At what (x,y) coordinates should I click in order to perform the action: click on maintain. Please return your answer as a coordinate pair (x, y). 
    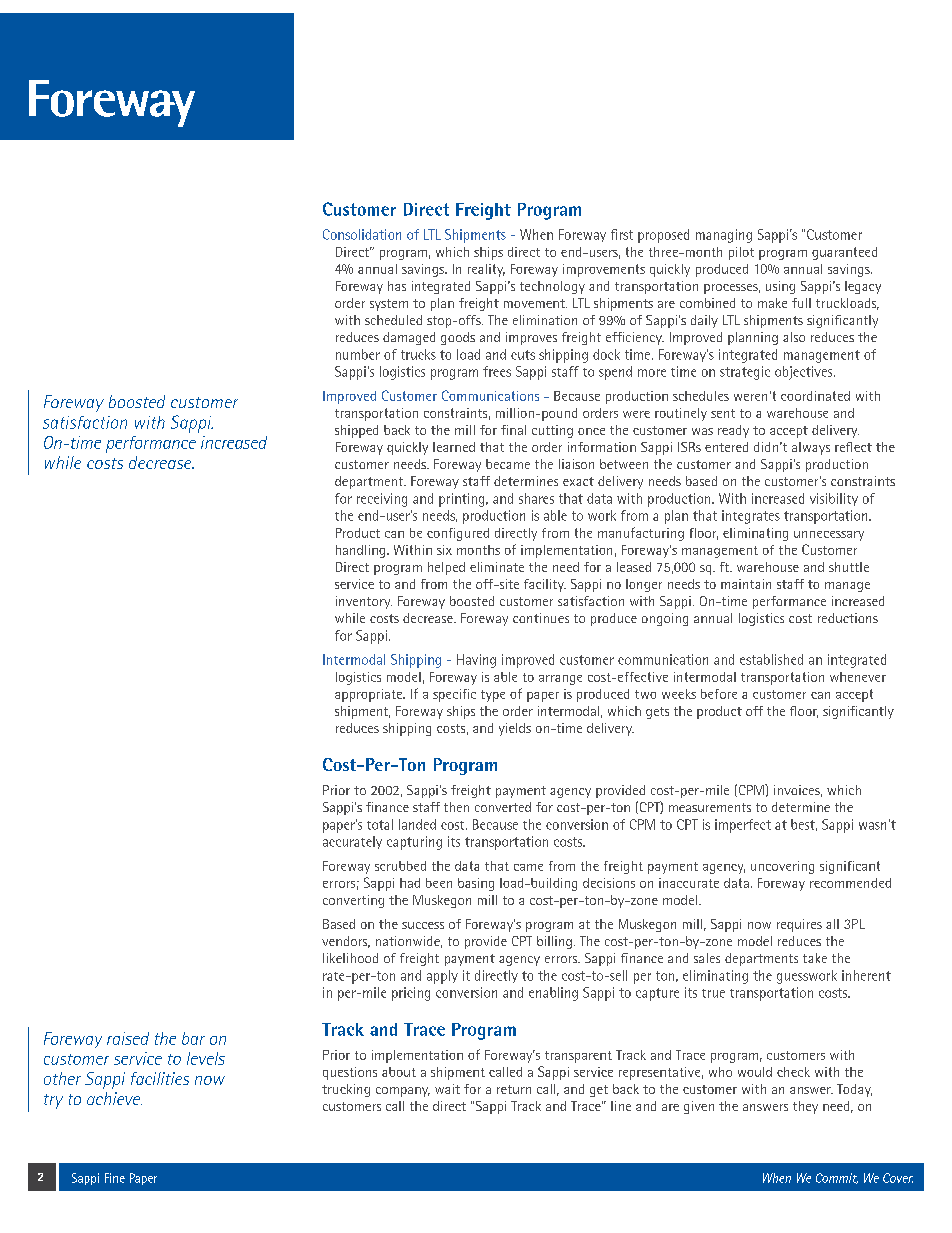
    Looking at the image, I should click on (746, 584).
